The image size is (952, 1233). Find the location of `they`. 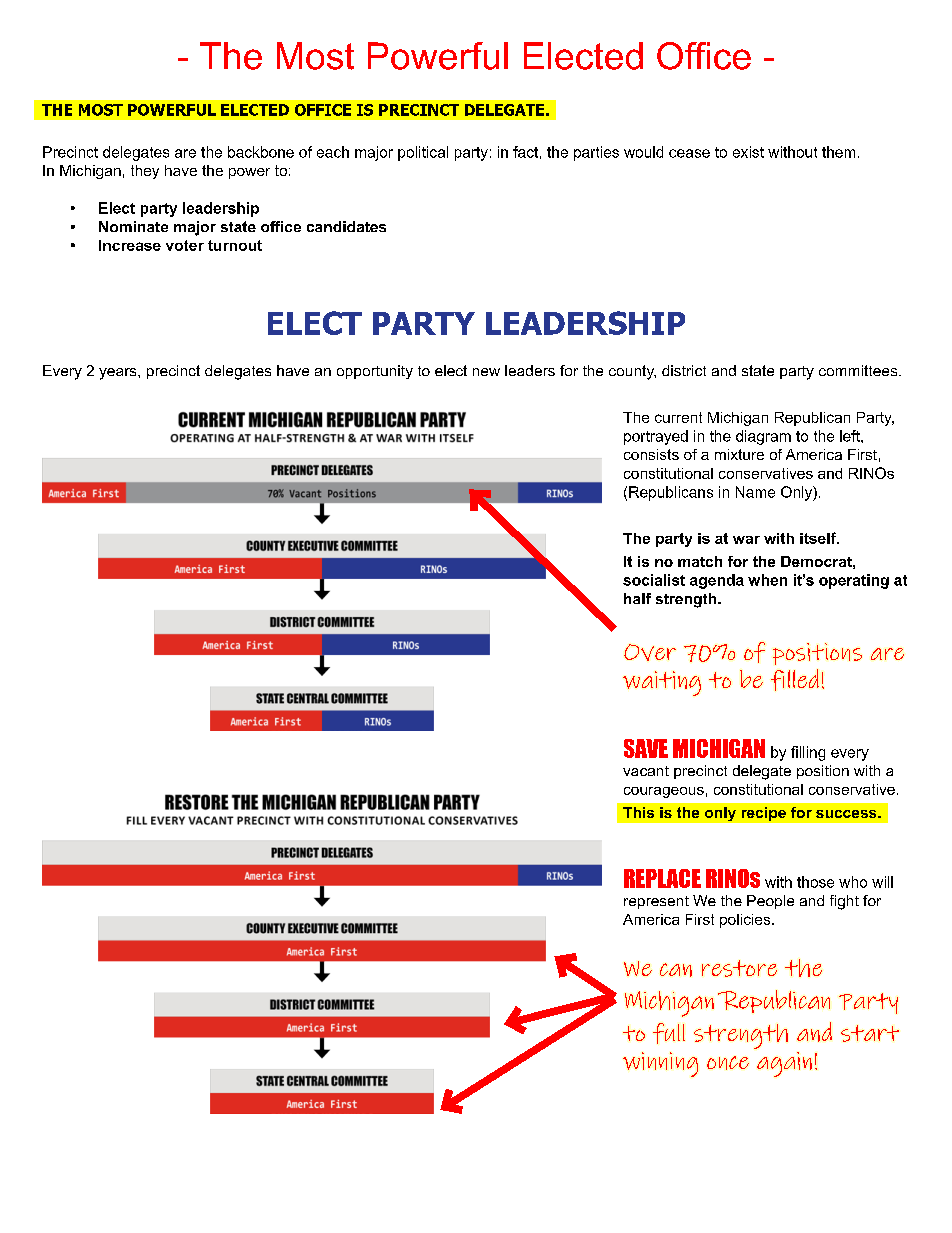

they is located at coordinates (145, 172).
